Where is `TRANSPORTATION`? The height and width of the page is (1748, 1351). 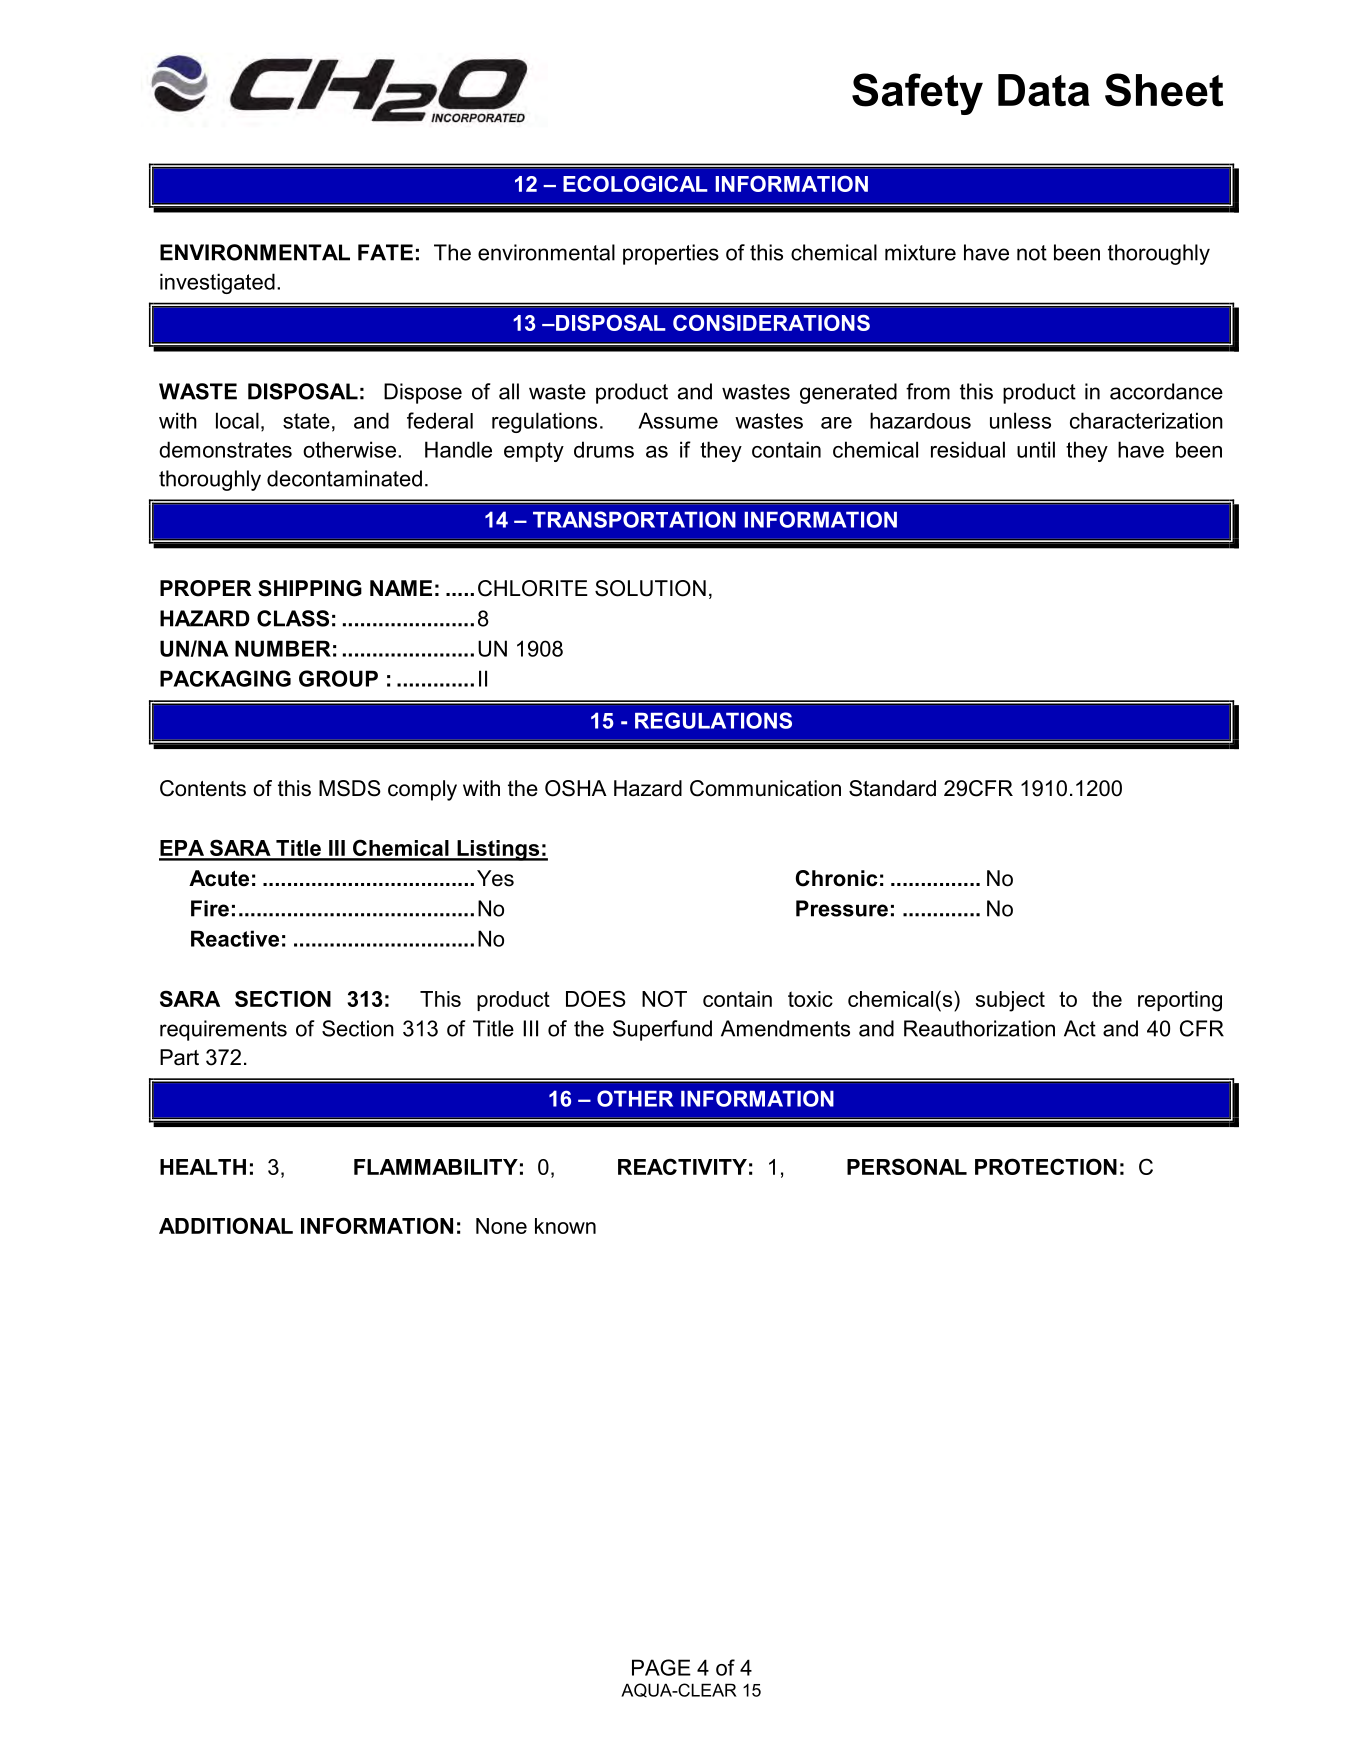 TRANSPORTATION is located at coordinates (634, 519).
